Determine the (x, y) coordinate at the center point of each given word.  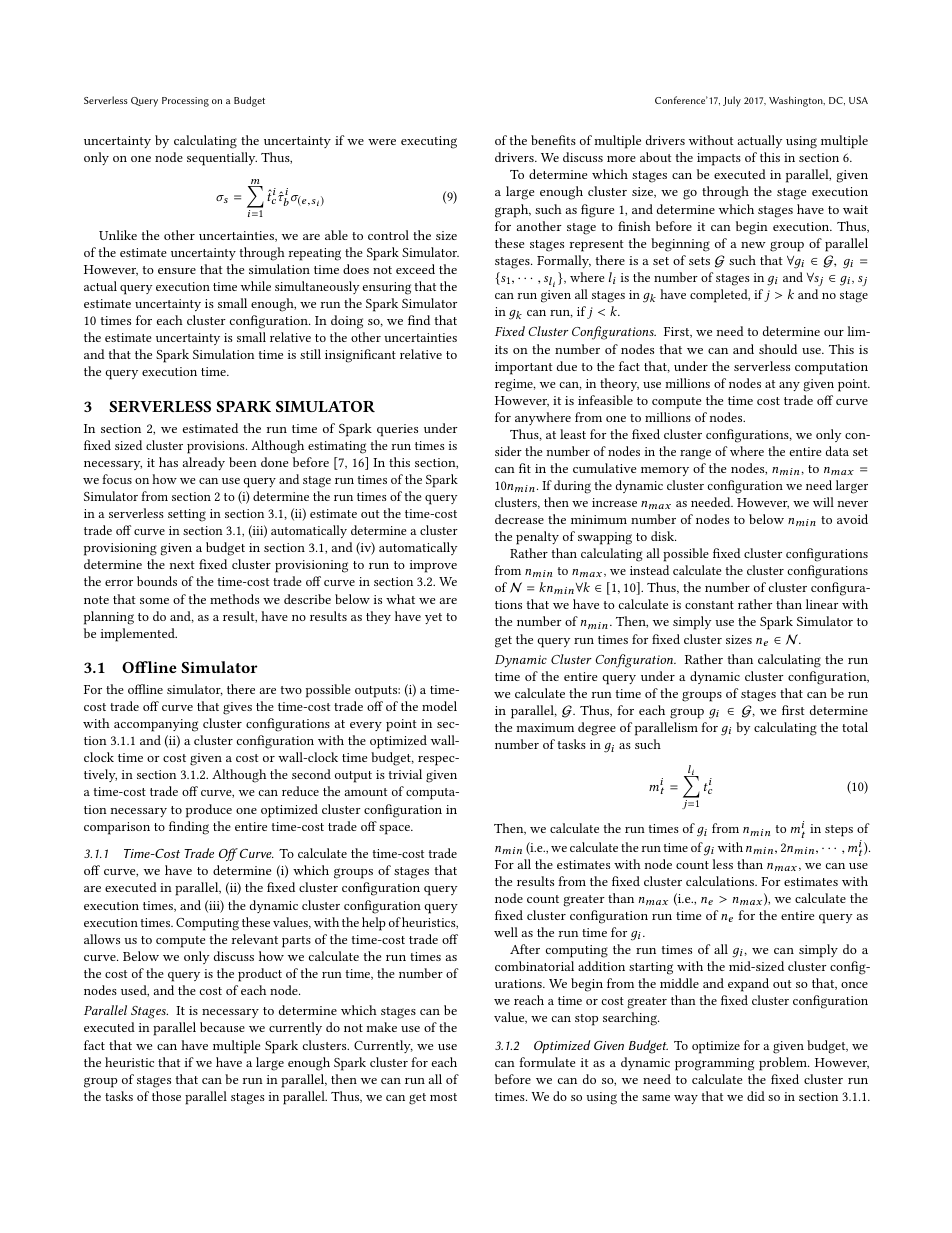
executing (429, 142)
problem (784, 1064)
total (855, 727)
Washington (797, 101)
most (443, 1097)
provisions (217, 447)
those (166, 1096)
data (837, 451)
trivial (405, 774)
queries (397, 430)
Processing (185, 102)
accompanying (156, 725)
